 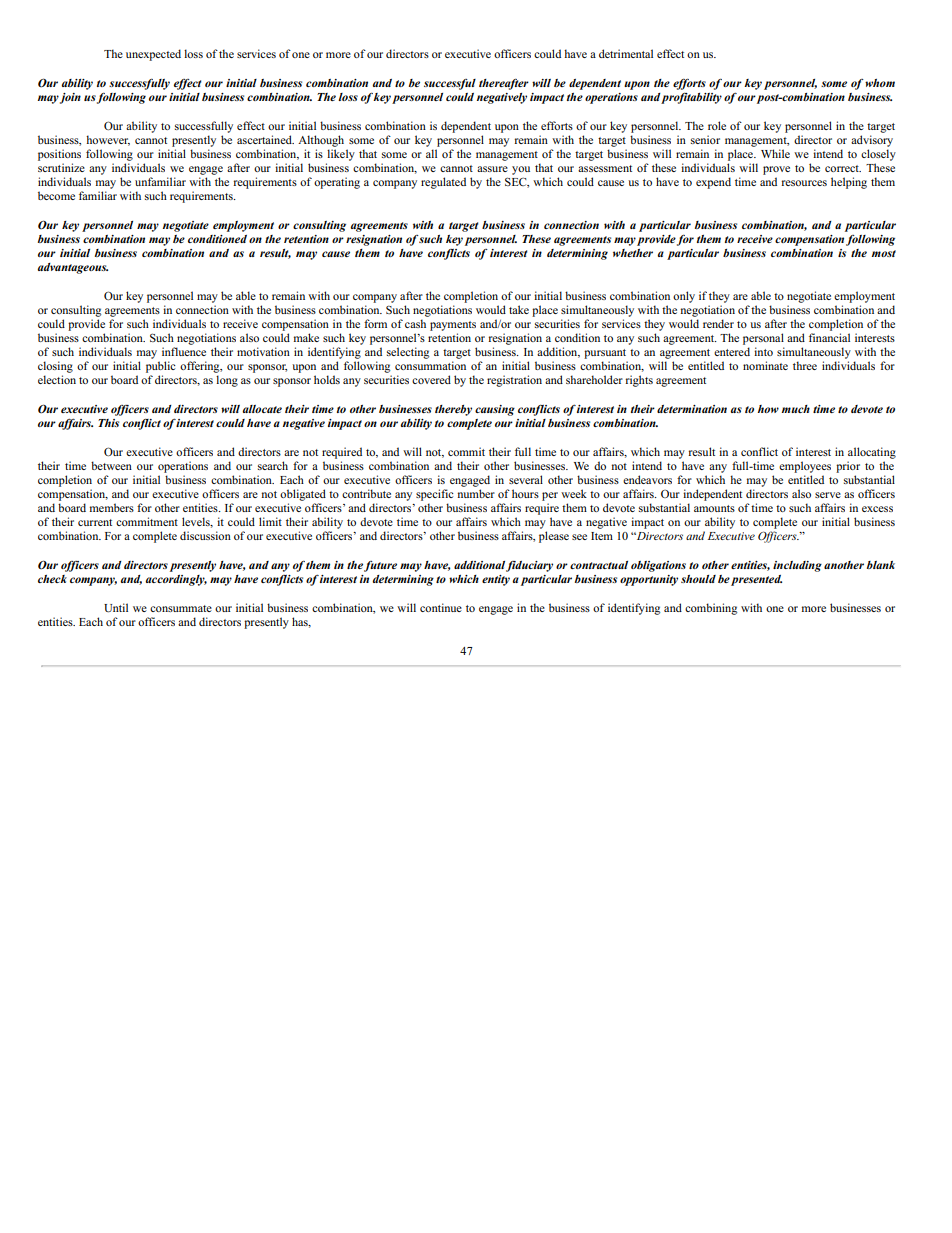 What do you see at coordinates (153, 55) in the screenshot?
I see `unexpected` at bounding box center [153, 55].
